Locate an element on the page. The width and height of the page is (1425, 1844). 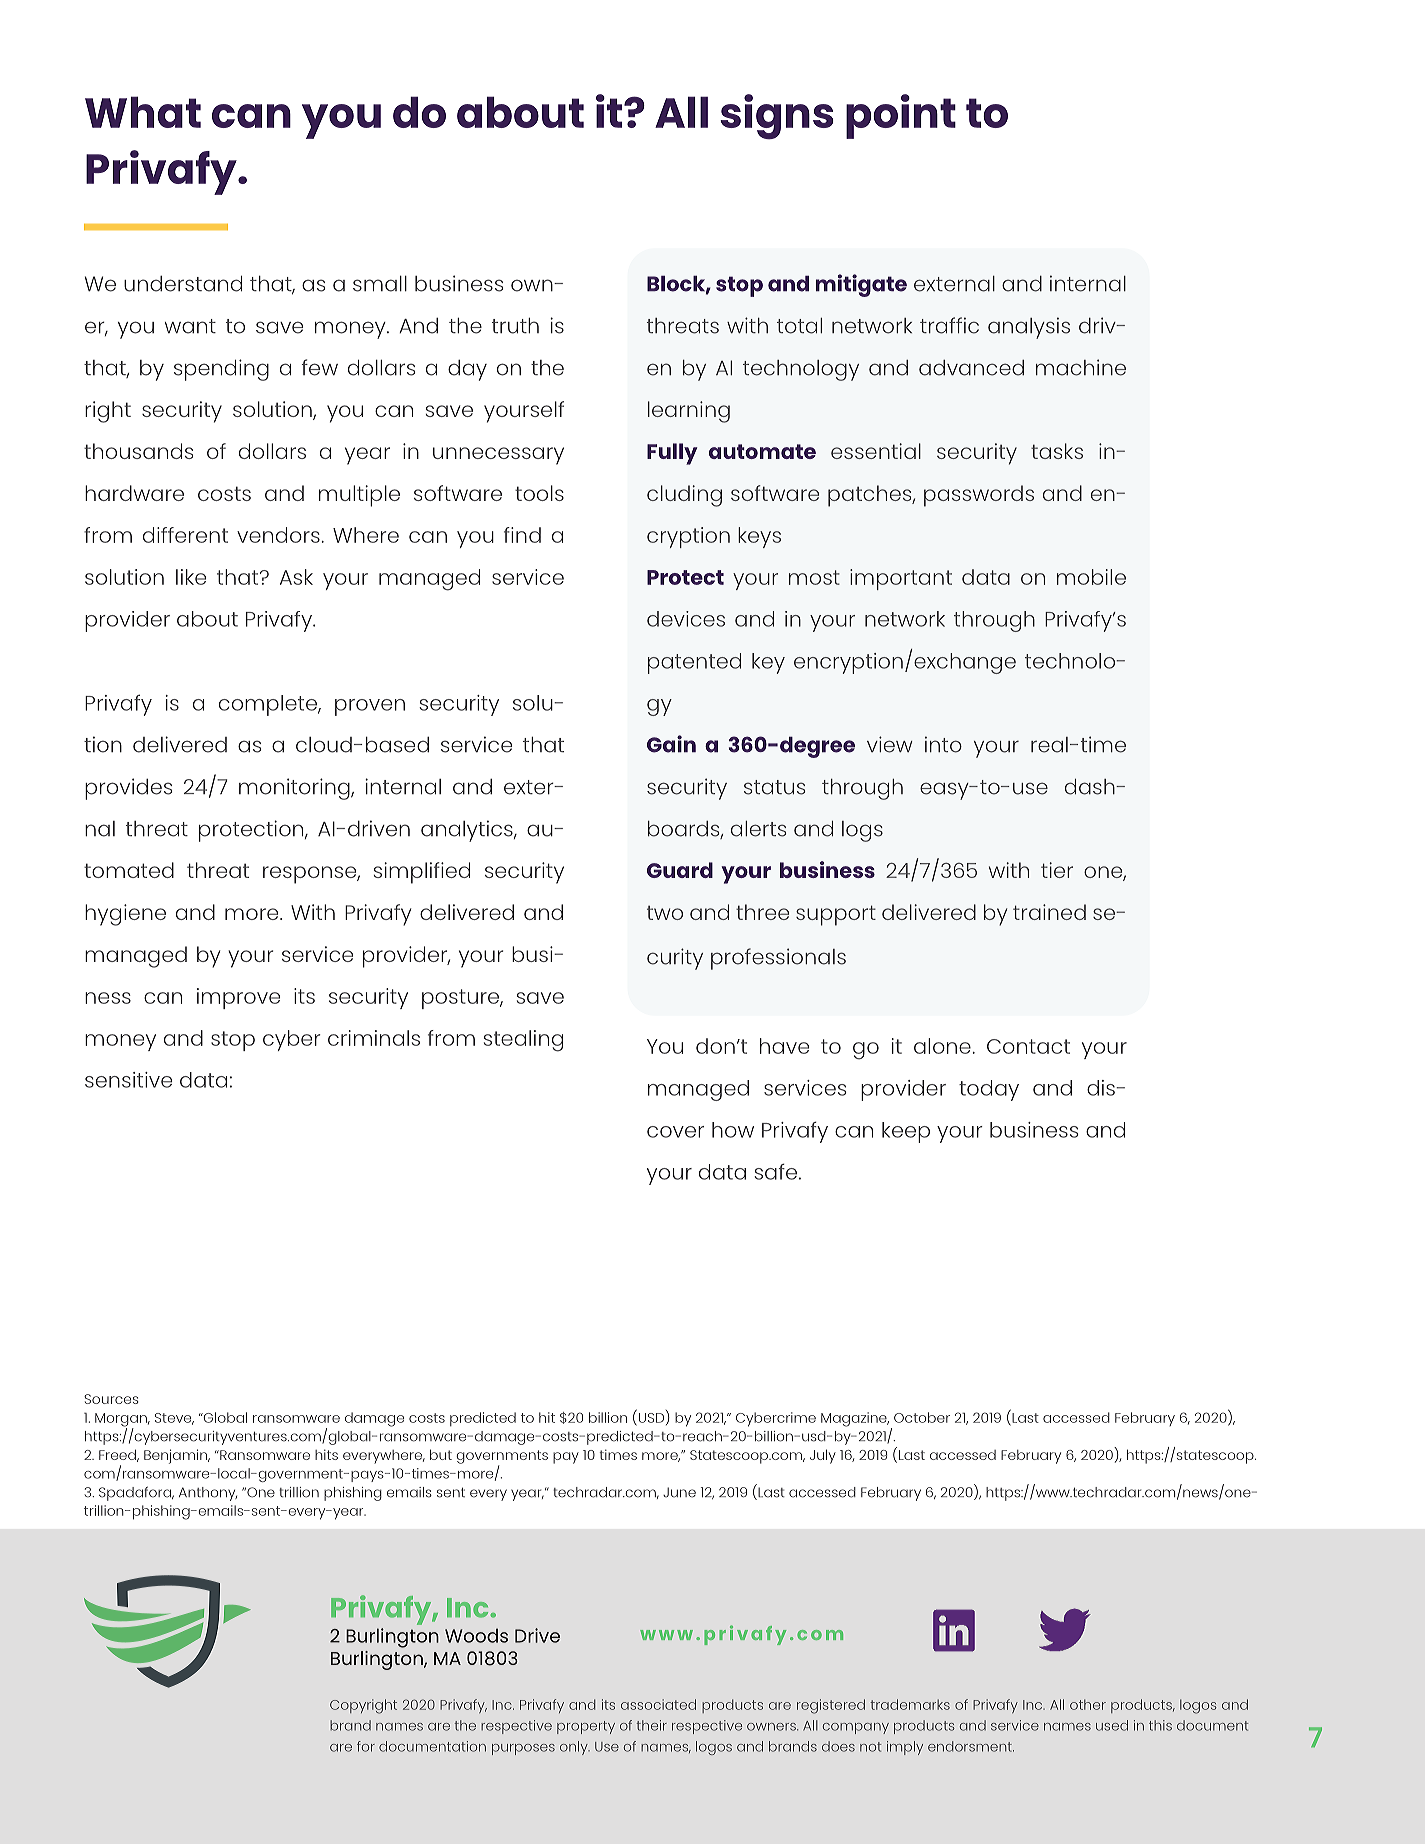
patented is located at coordinates (694, 663).
